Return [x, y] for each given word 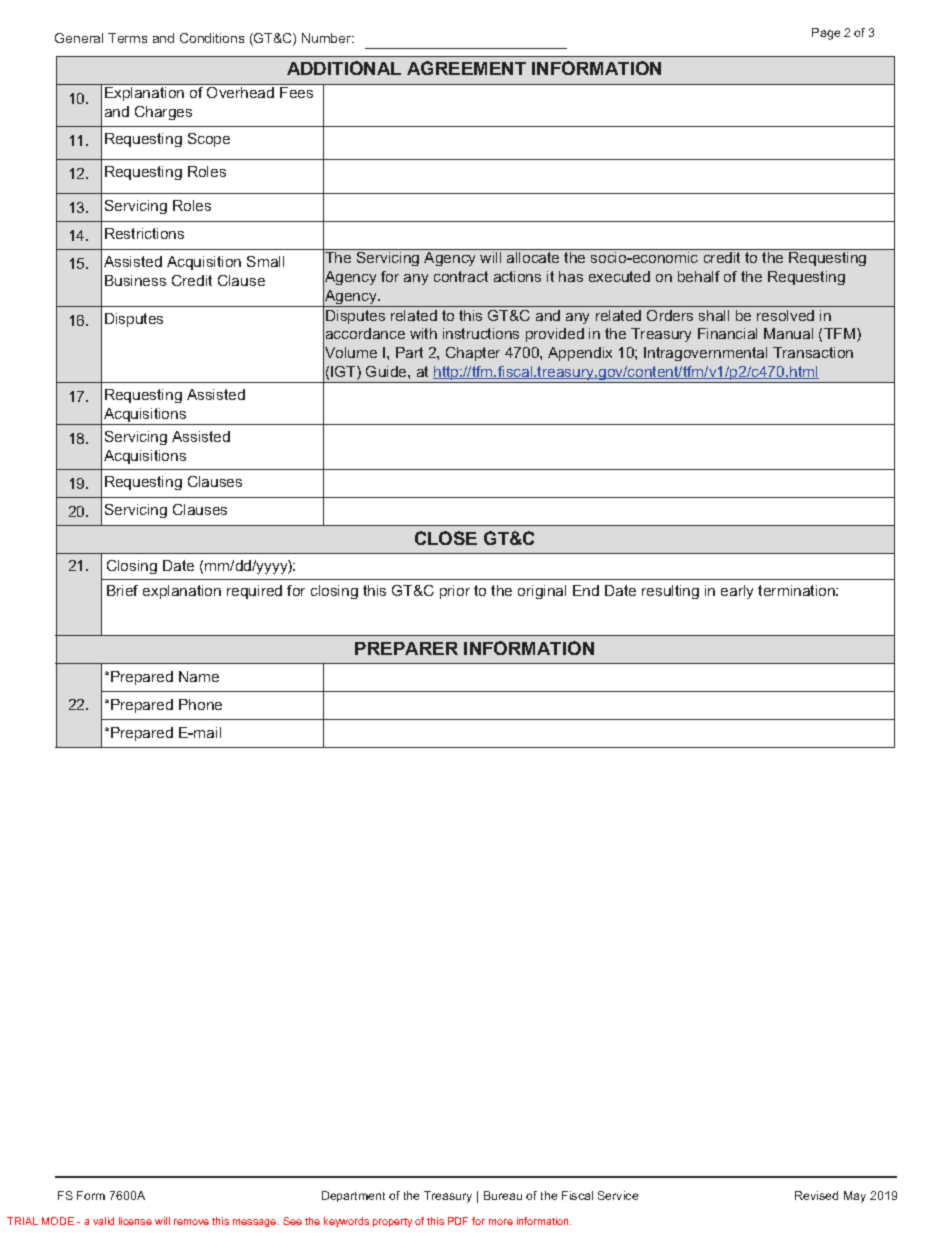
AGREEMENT [466, 68]
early [737, 592]
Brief [122, 590]
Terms [127, 38]
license [135, 1221]
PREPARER [406, 648]
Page [826, 34]
